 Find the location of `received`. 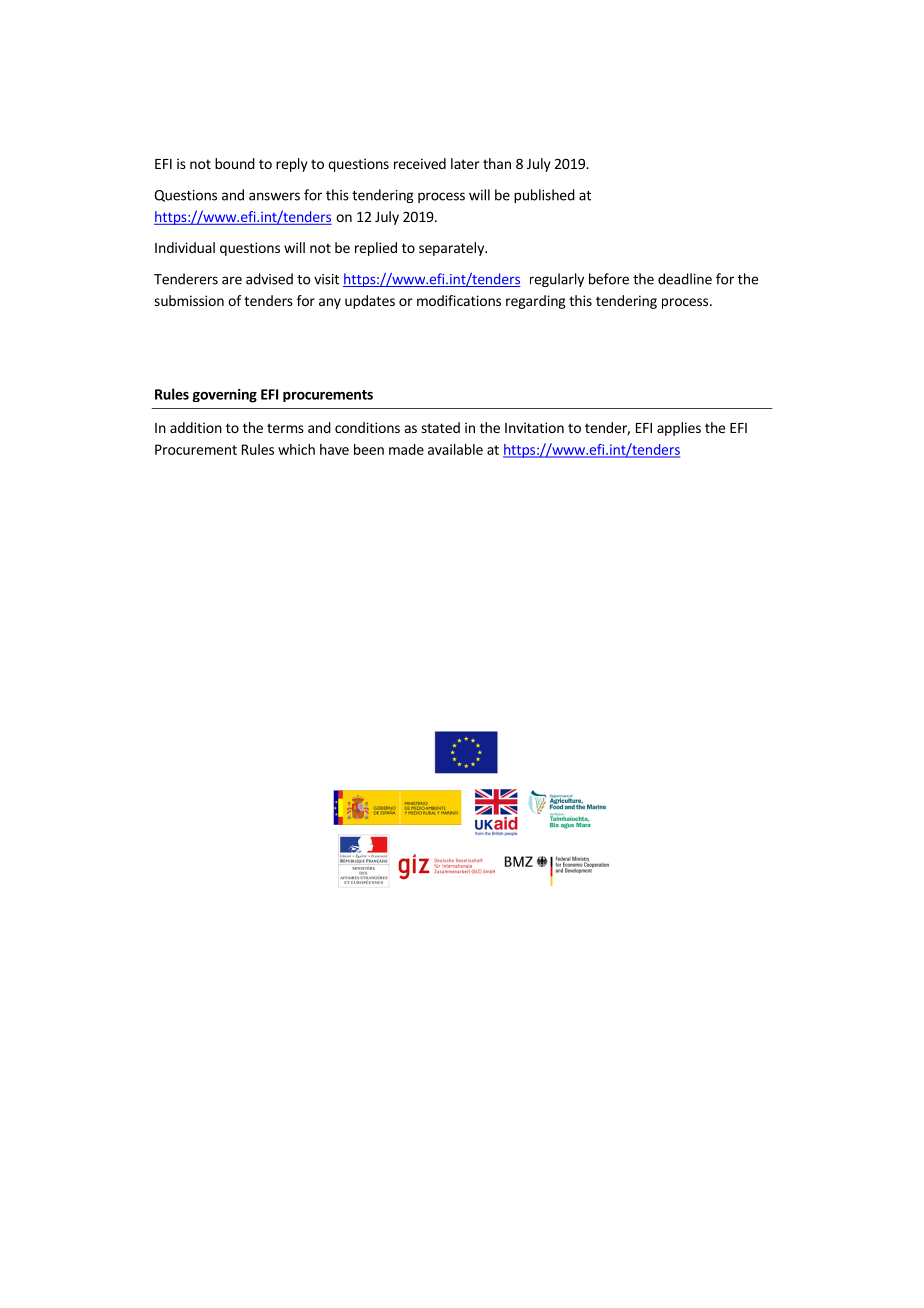

received is located at coordinates (420, 163).
